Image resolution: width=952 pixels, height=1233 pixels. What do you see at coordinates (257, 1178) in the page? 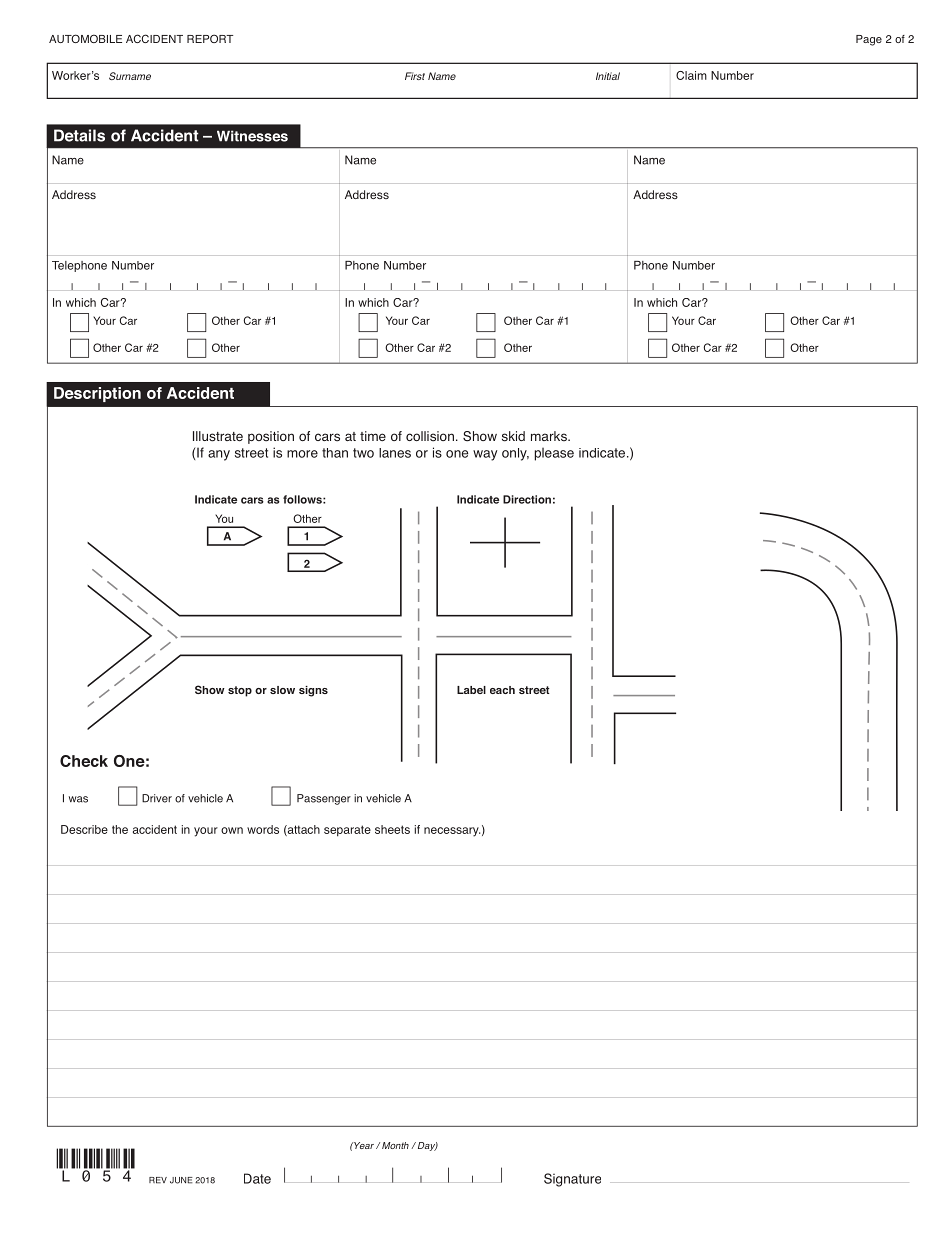
I see `Date` at bounding box center [257, 1178].
